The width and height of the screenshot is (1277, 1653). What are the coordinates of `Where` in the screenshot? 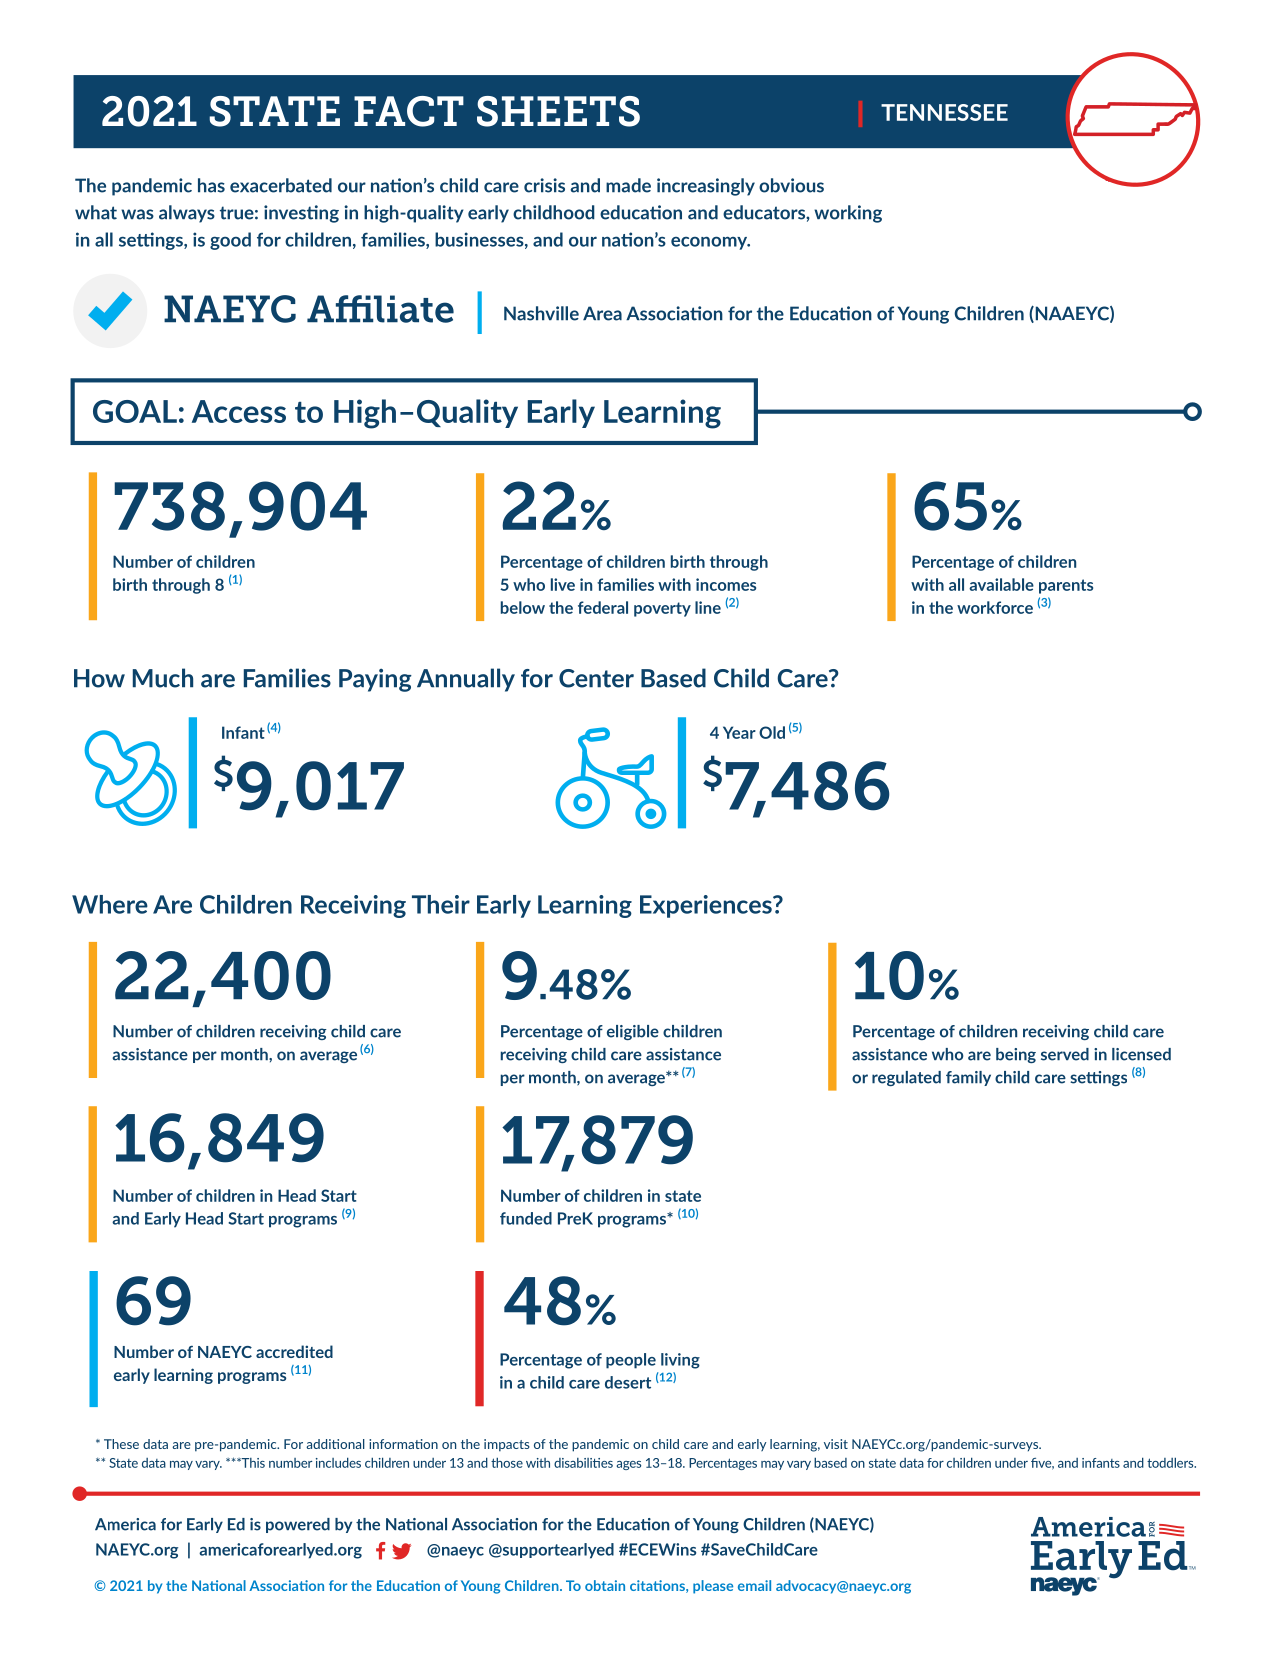 It's located at (110, 904).
